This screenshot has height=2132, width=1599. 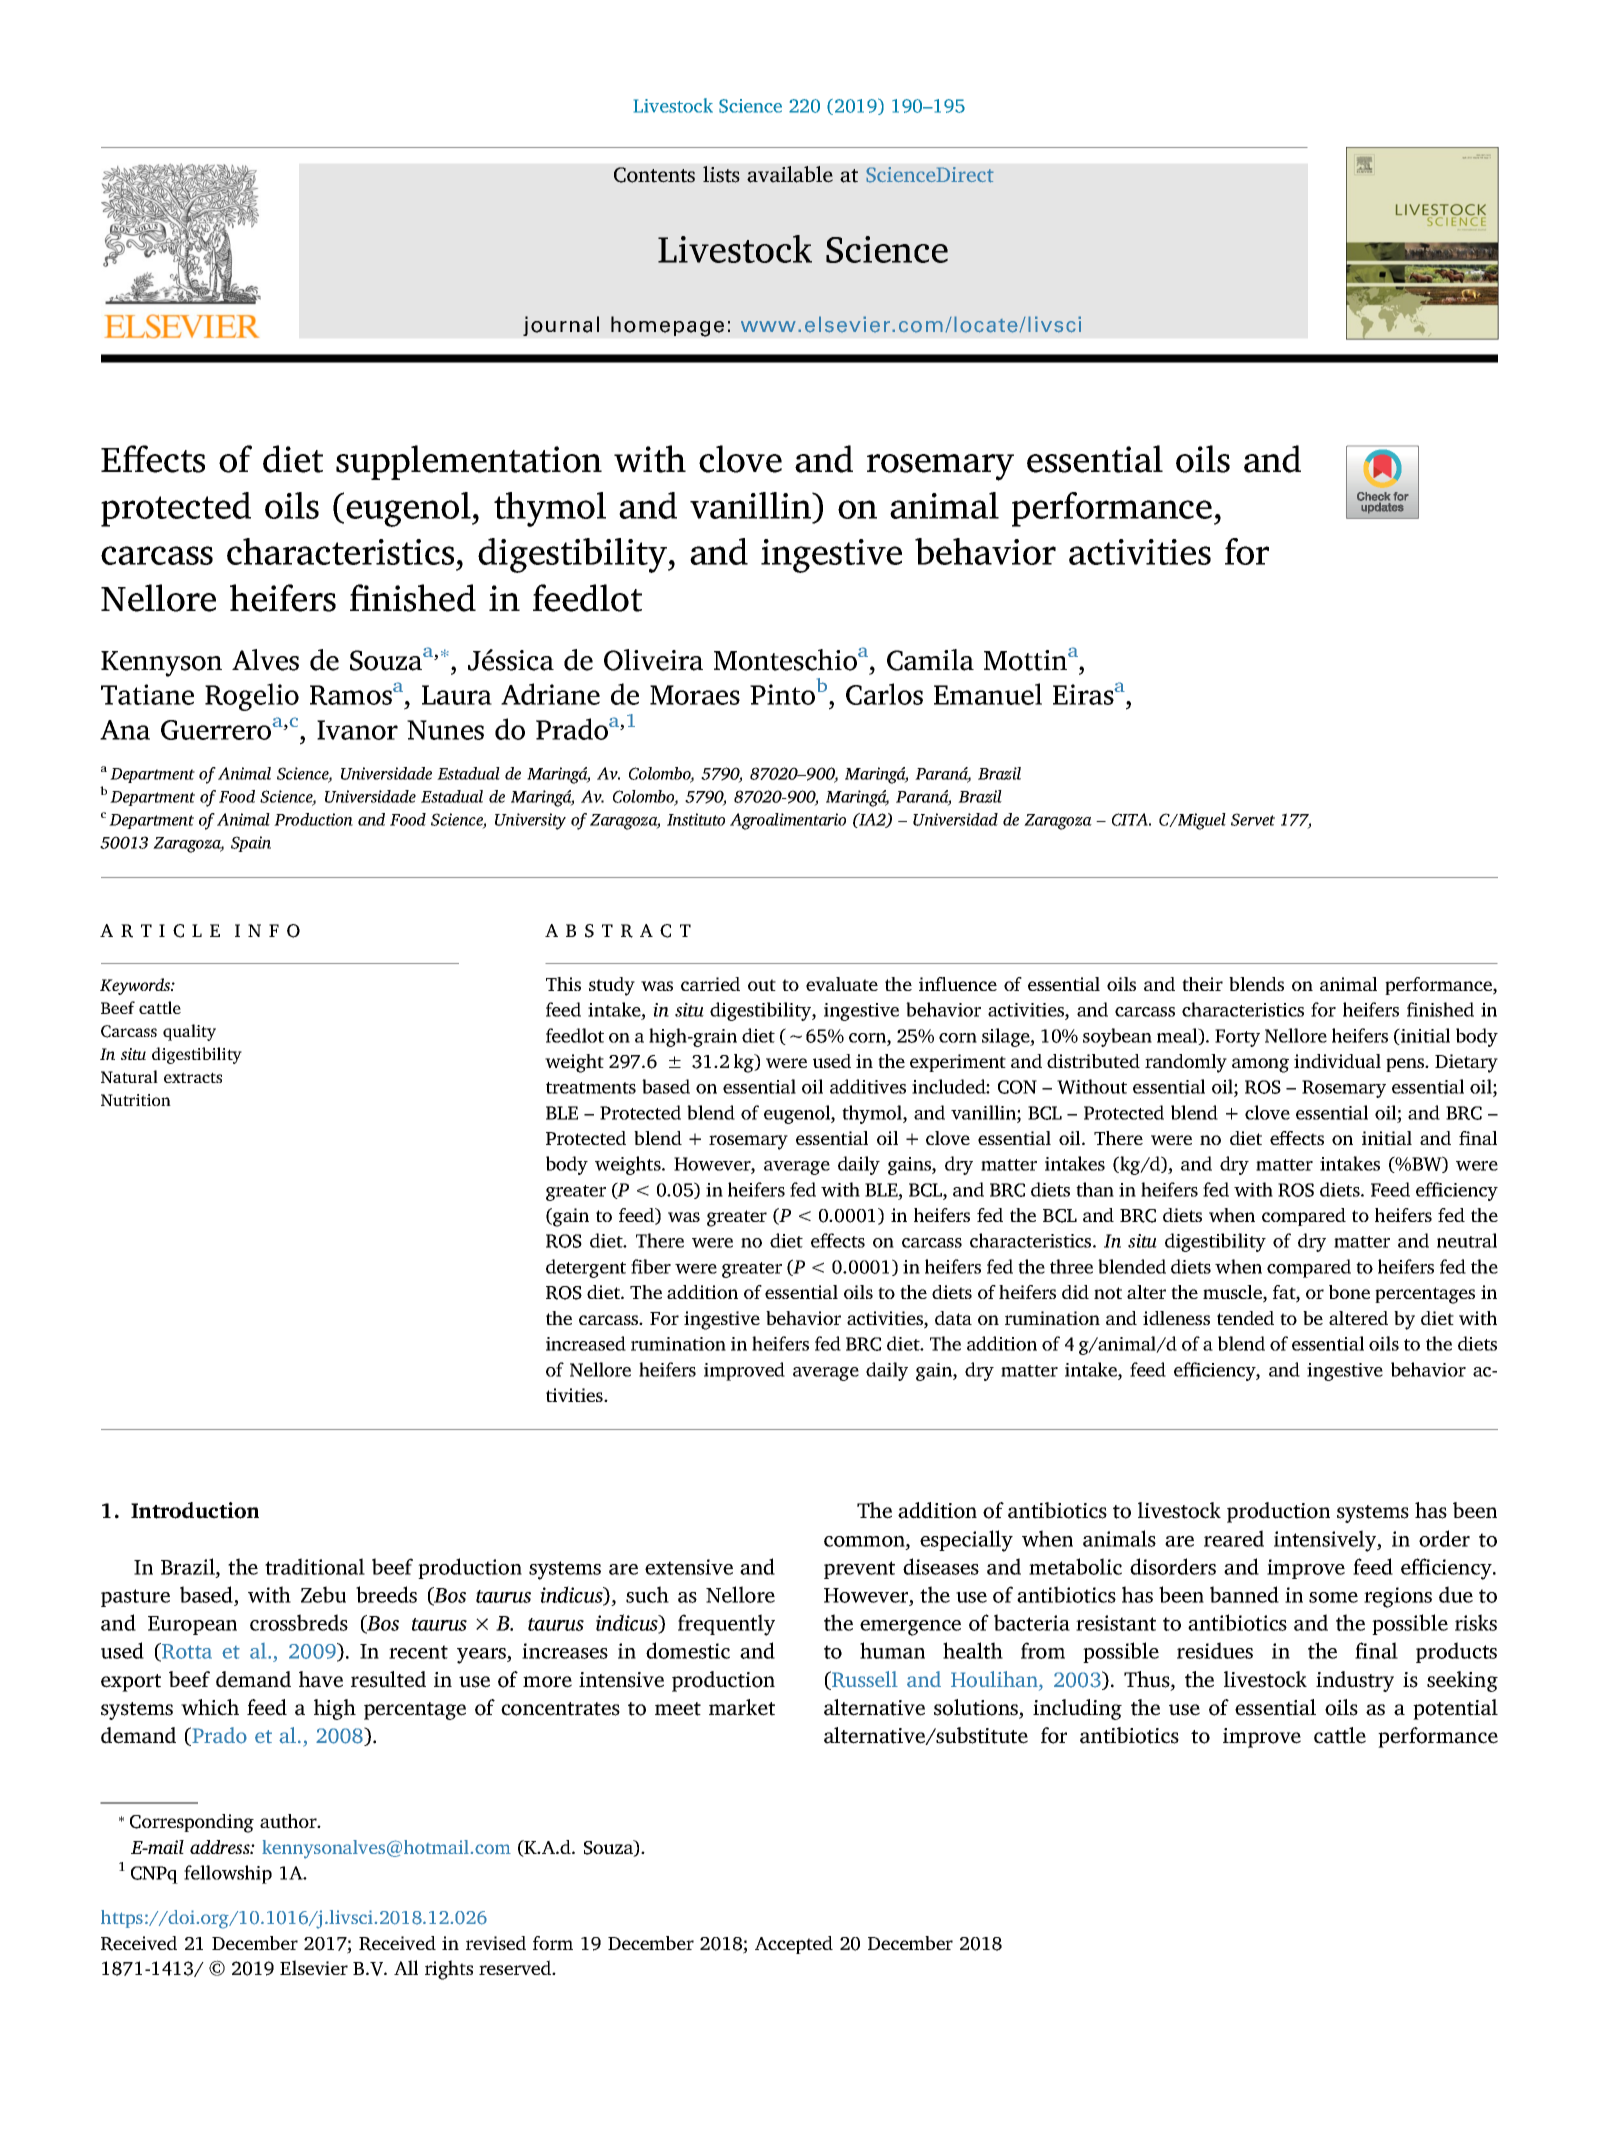 What do you see at coordinates (721, 174) in the screenshot?
I see `lists` at bounding box center [721, 174].
